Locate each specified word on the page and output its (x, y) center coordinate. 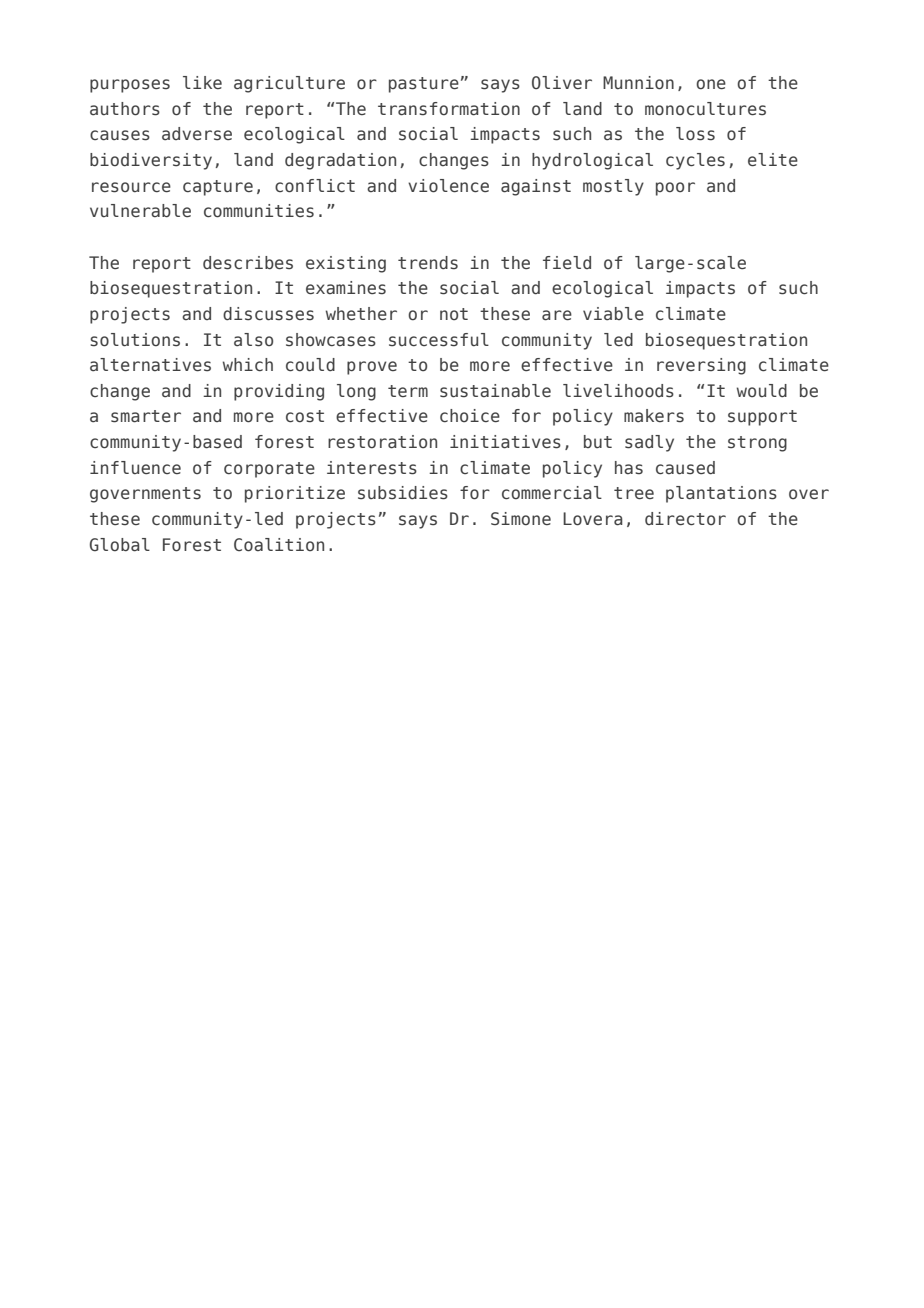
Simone (521, 519)
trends (428, 263)
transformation (449, 109)
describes (248, 263)
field (567, 263)
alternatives (150, 365)
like (202, 82)
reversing (701, 366)
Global (120, 545)
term (408, 391)
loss (695, 134)
